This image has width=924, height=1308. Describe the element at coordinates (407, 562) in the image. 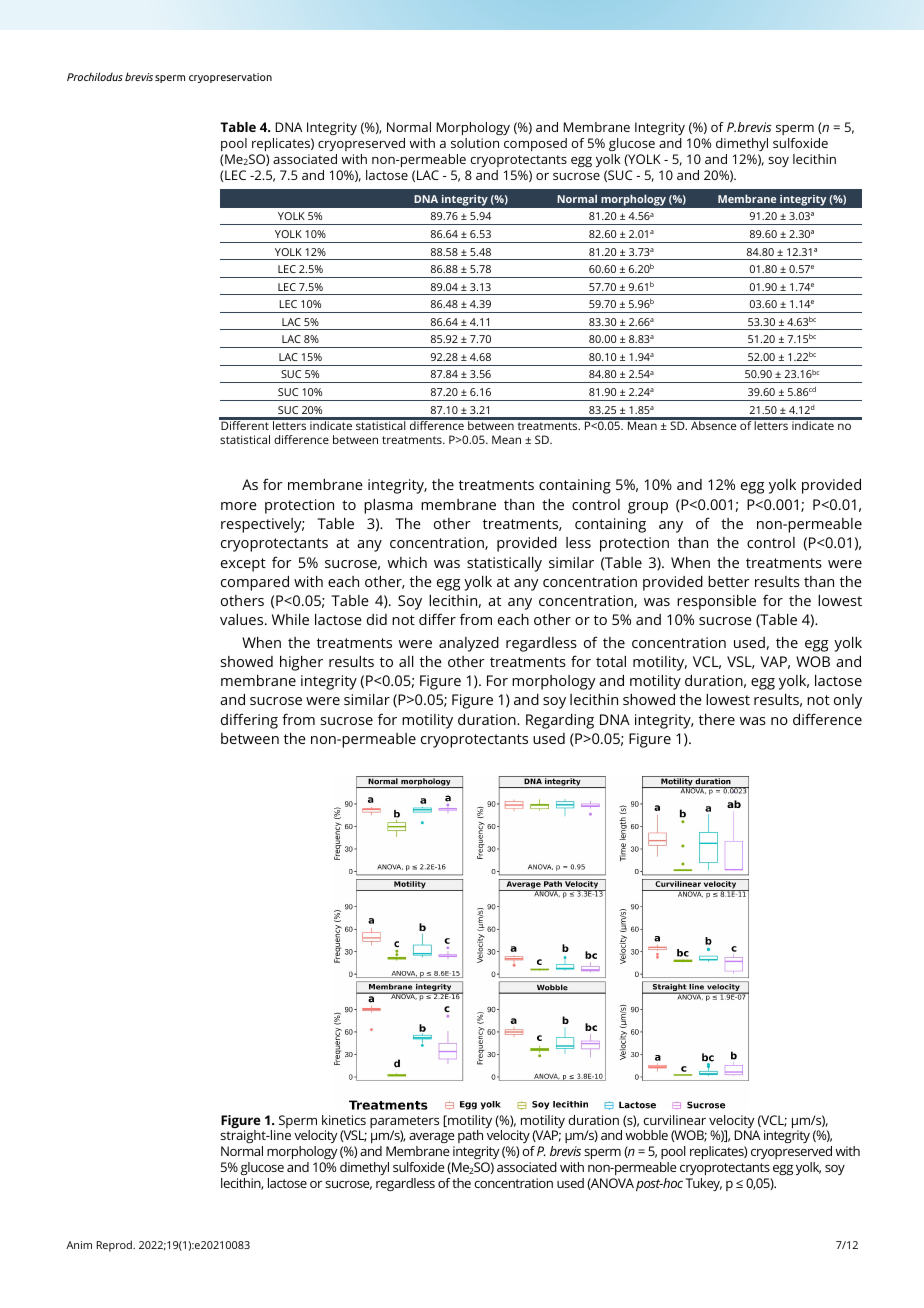

I see `which` at that location.
